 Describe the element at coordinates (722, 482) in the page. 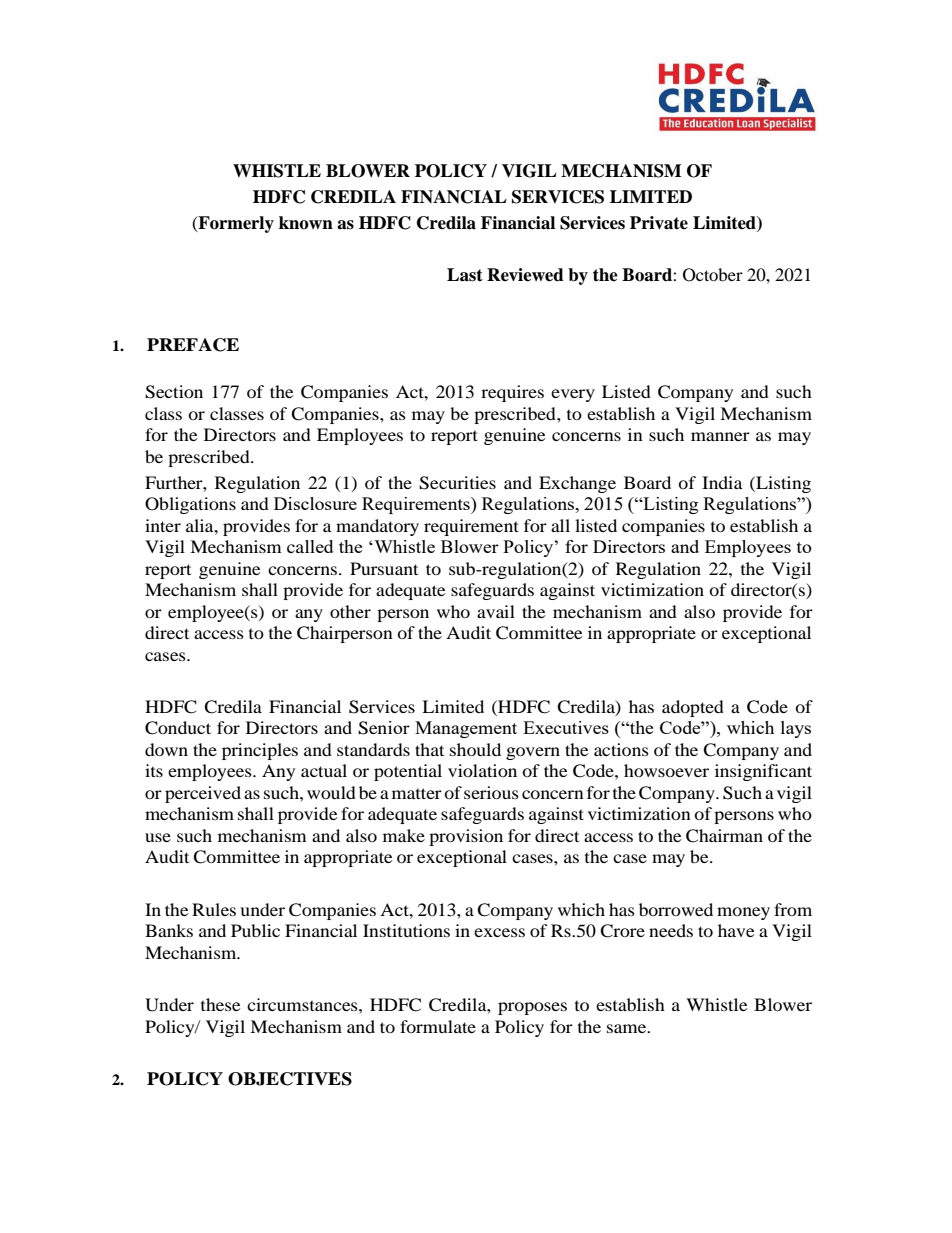

I see `India` at that location.
